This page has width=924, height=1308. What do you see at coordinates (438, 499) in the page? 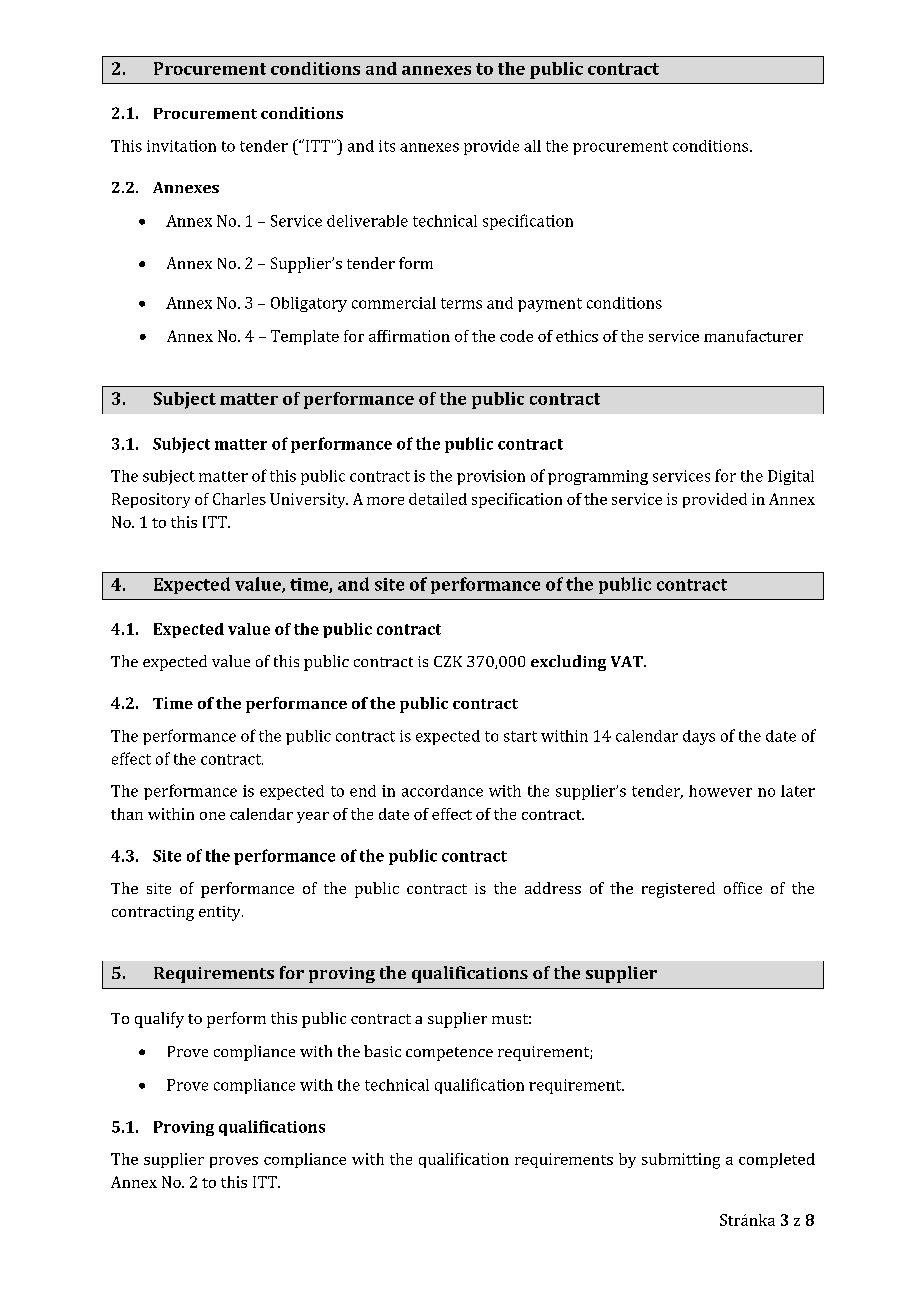
I see `detailed` at bounding box center [438, 499].
